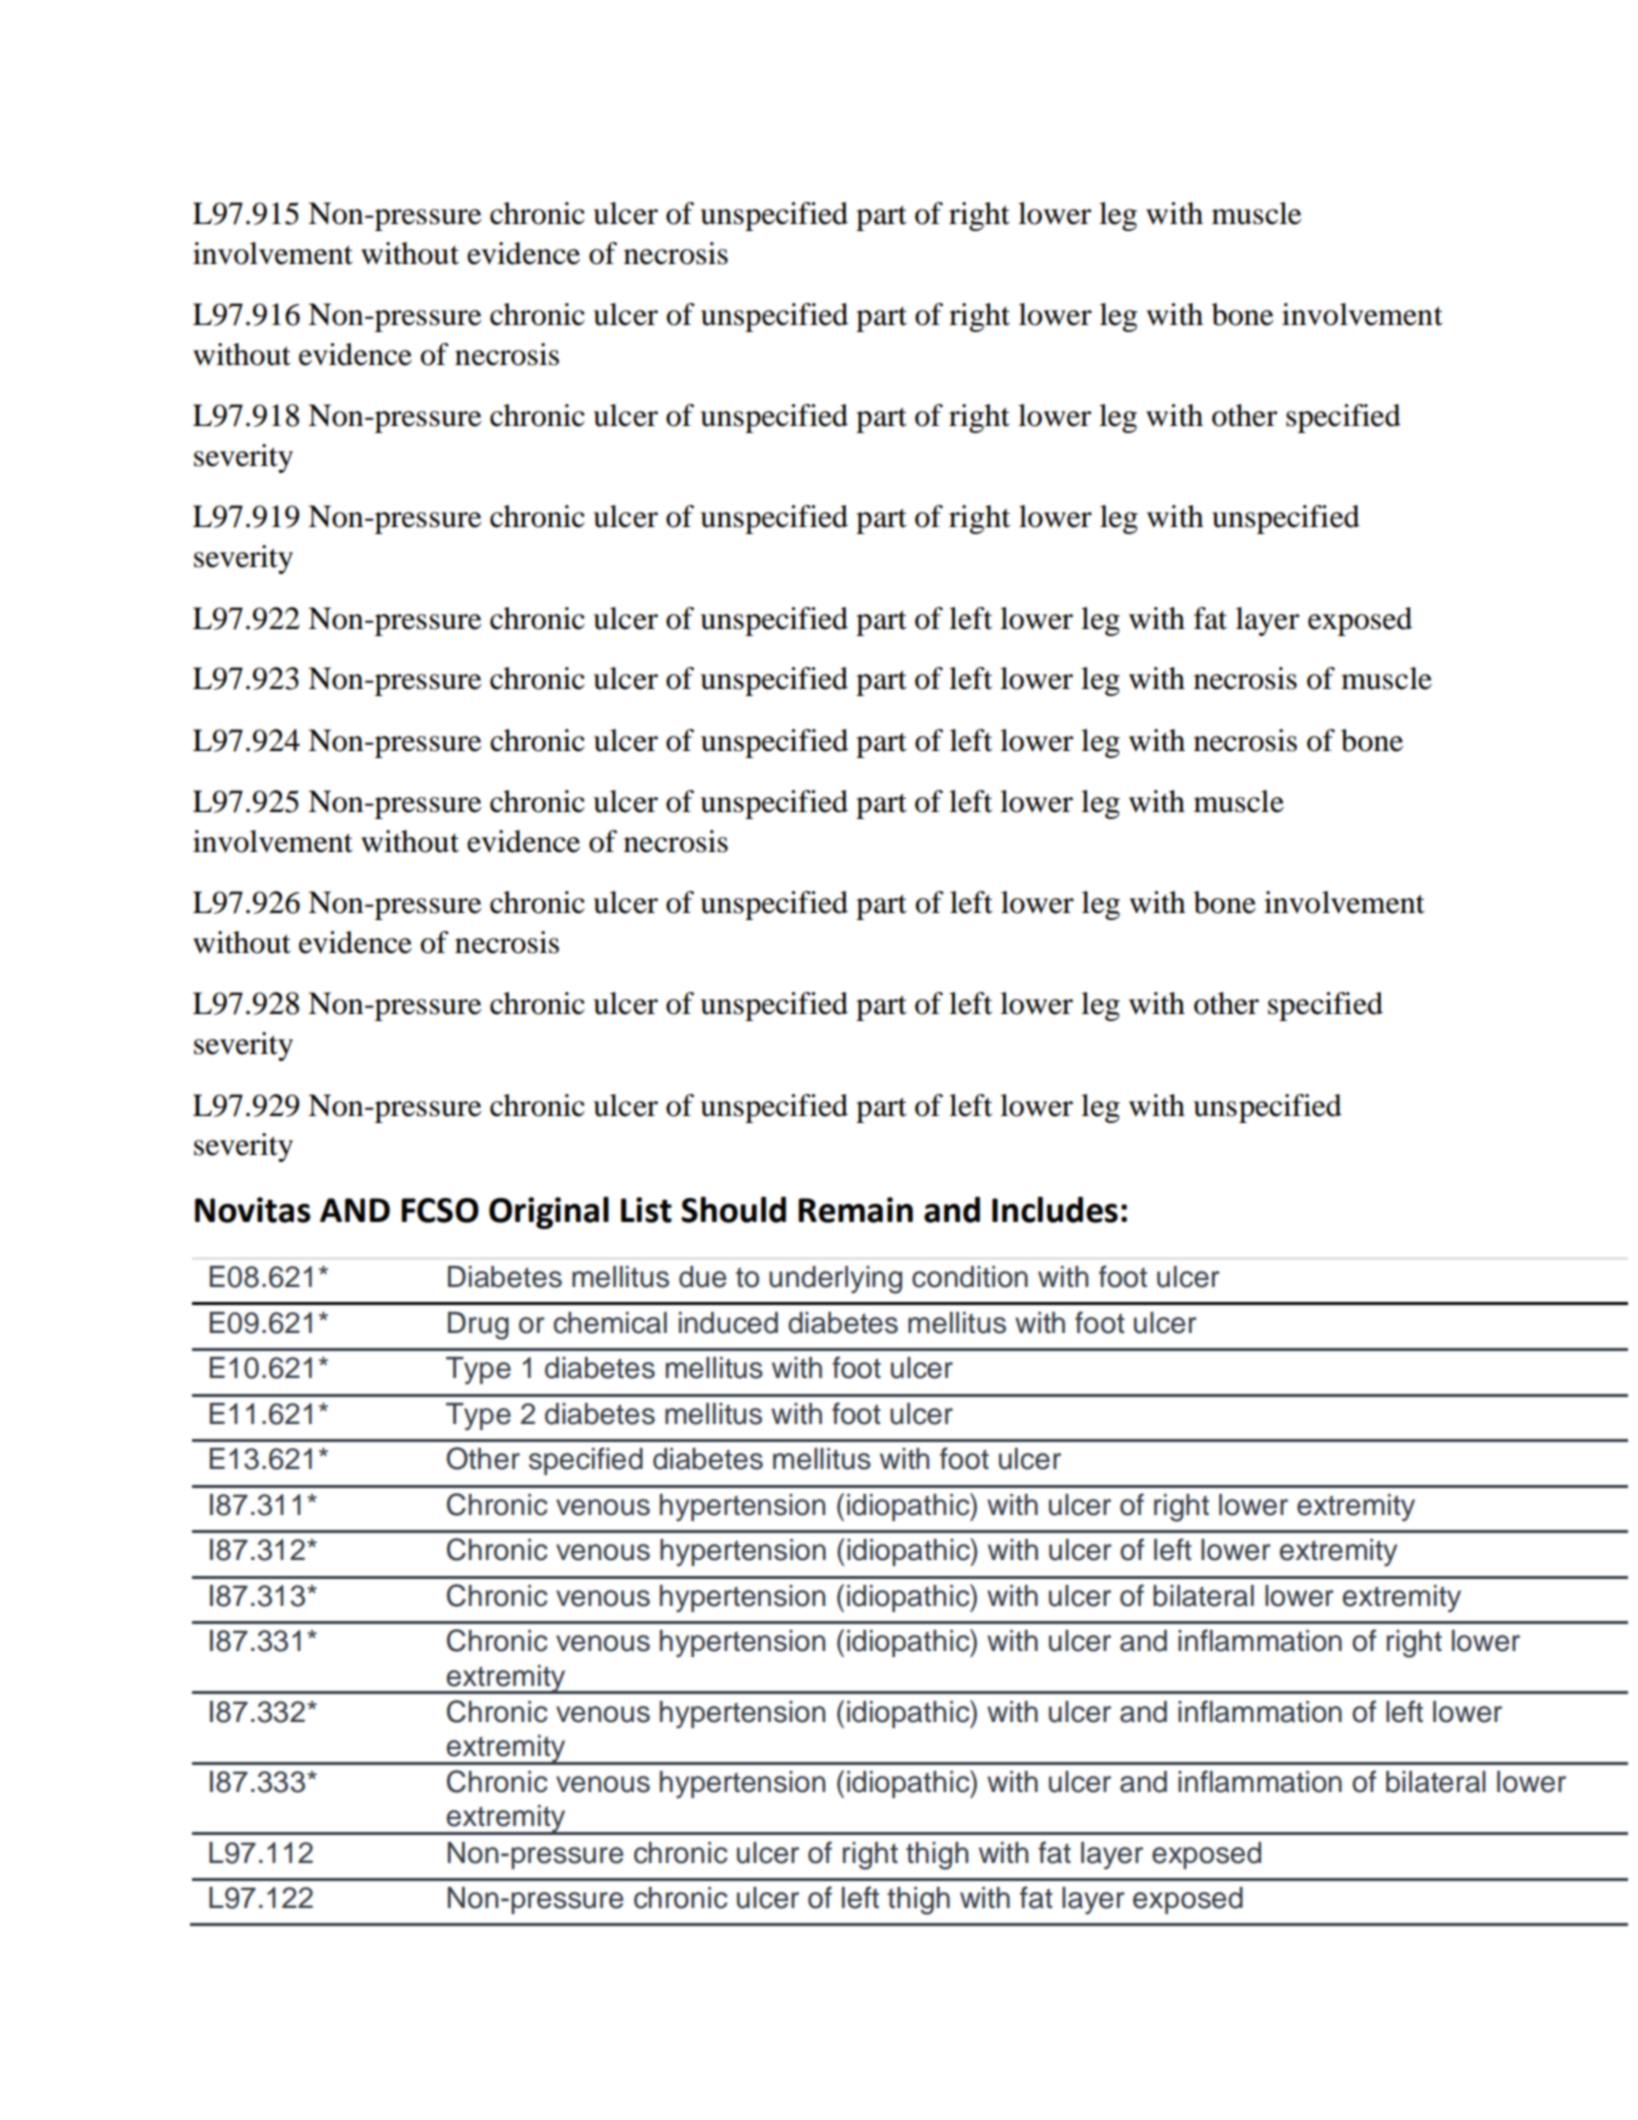  Describe the element at coordinates (733, 1210) in the screenshot. I see `Should` at that location.
